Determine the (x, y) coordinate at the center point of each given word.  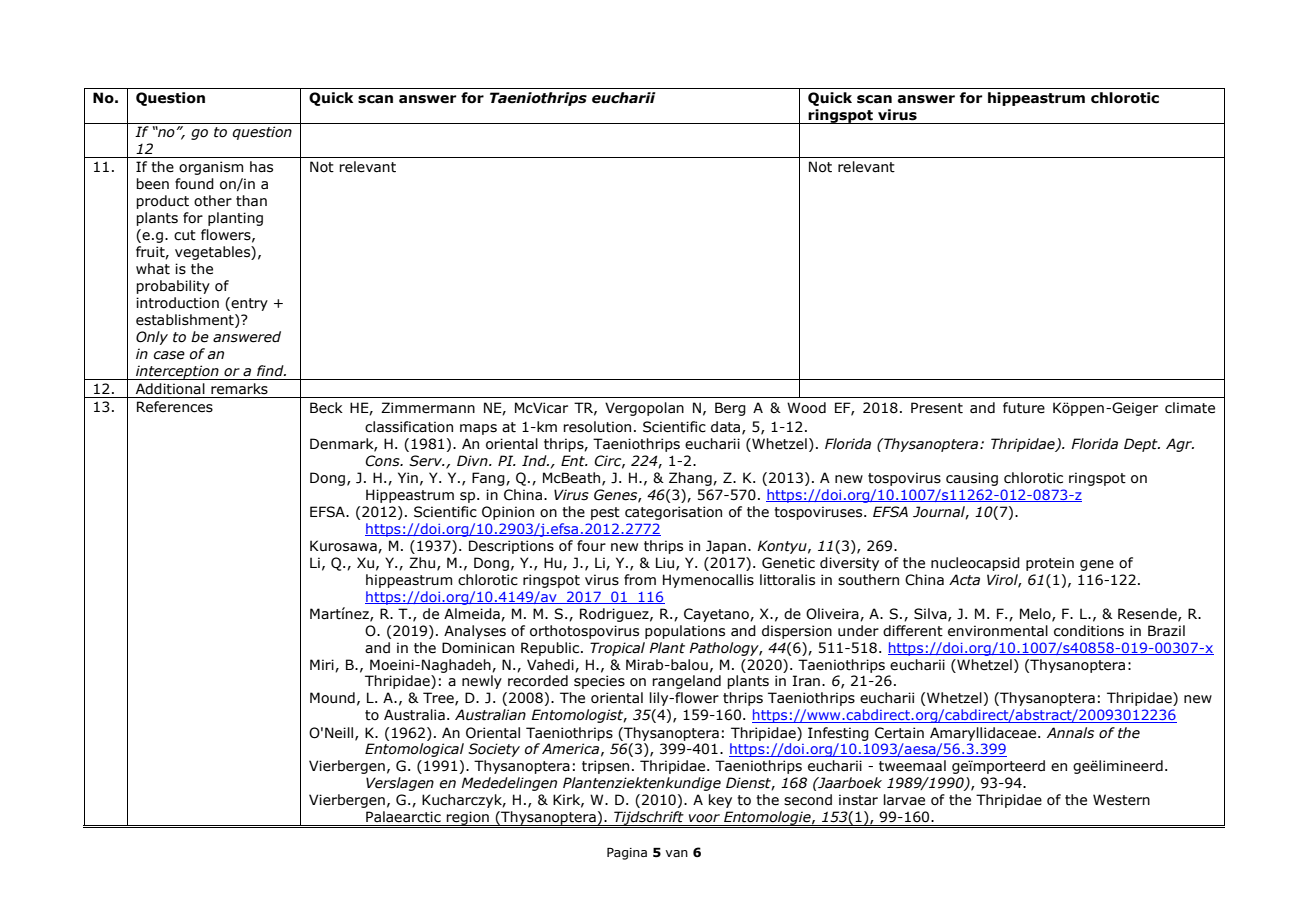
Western (1121, 800)
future (1024, 408)
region (468, 819)
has (261, 167)
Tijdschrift (649, 819)
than (251, 201)
